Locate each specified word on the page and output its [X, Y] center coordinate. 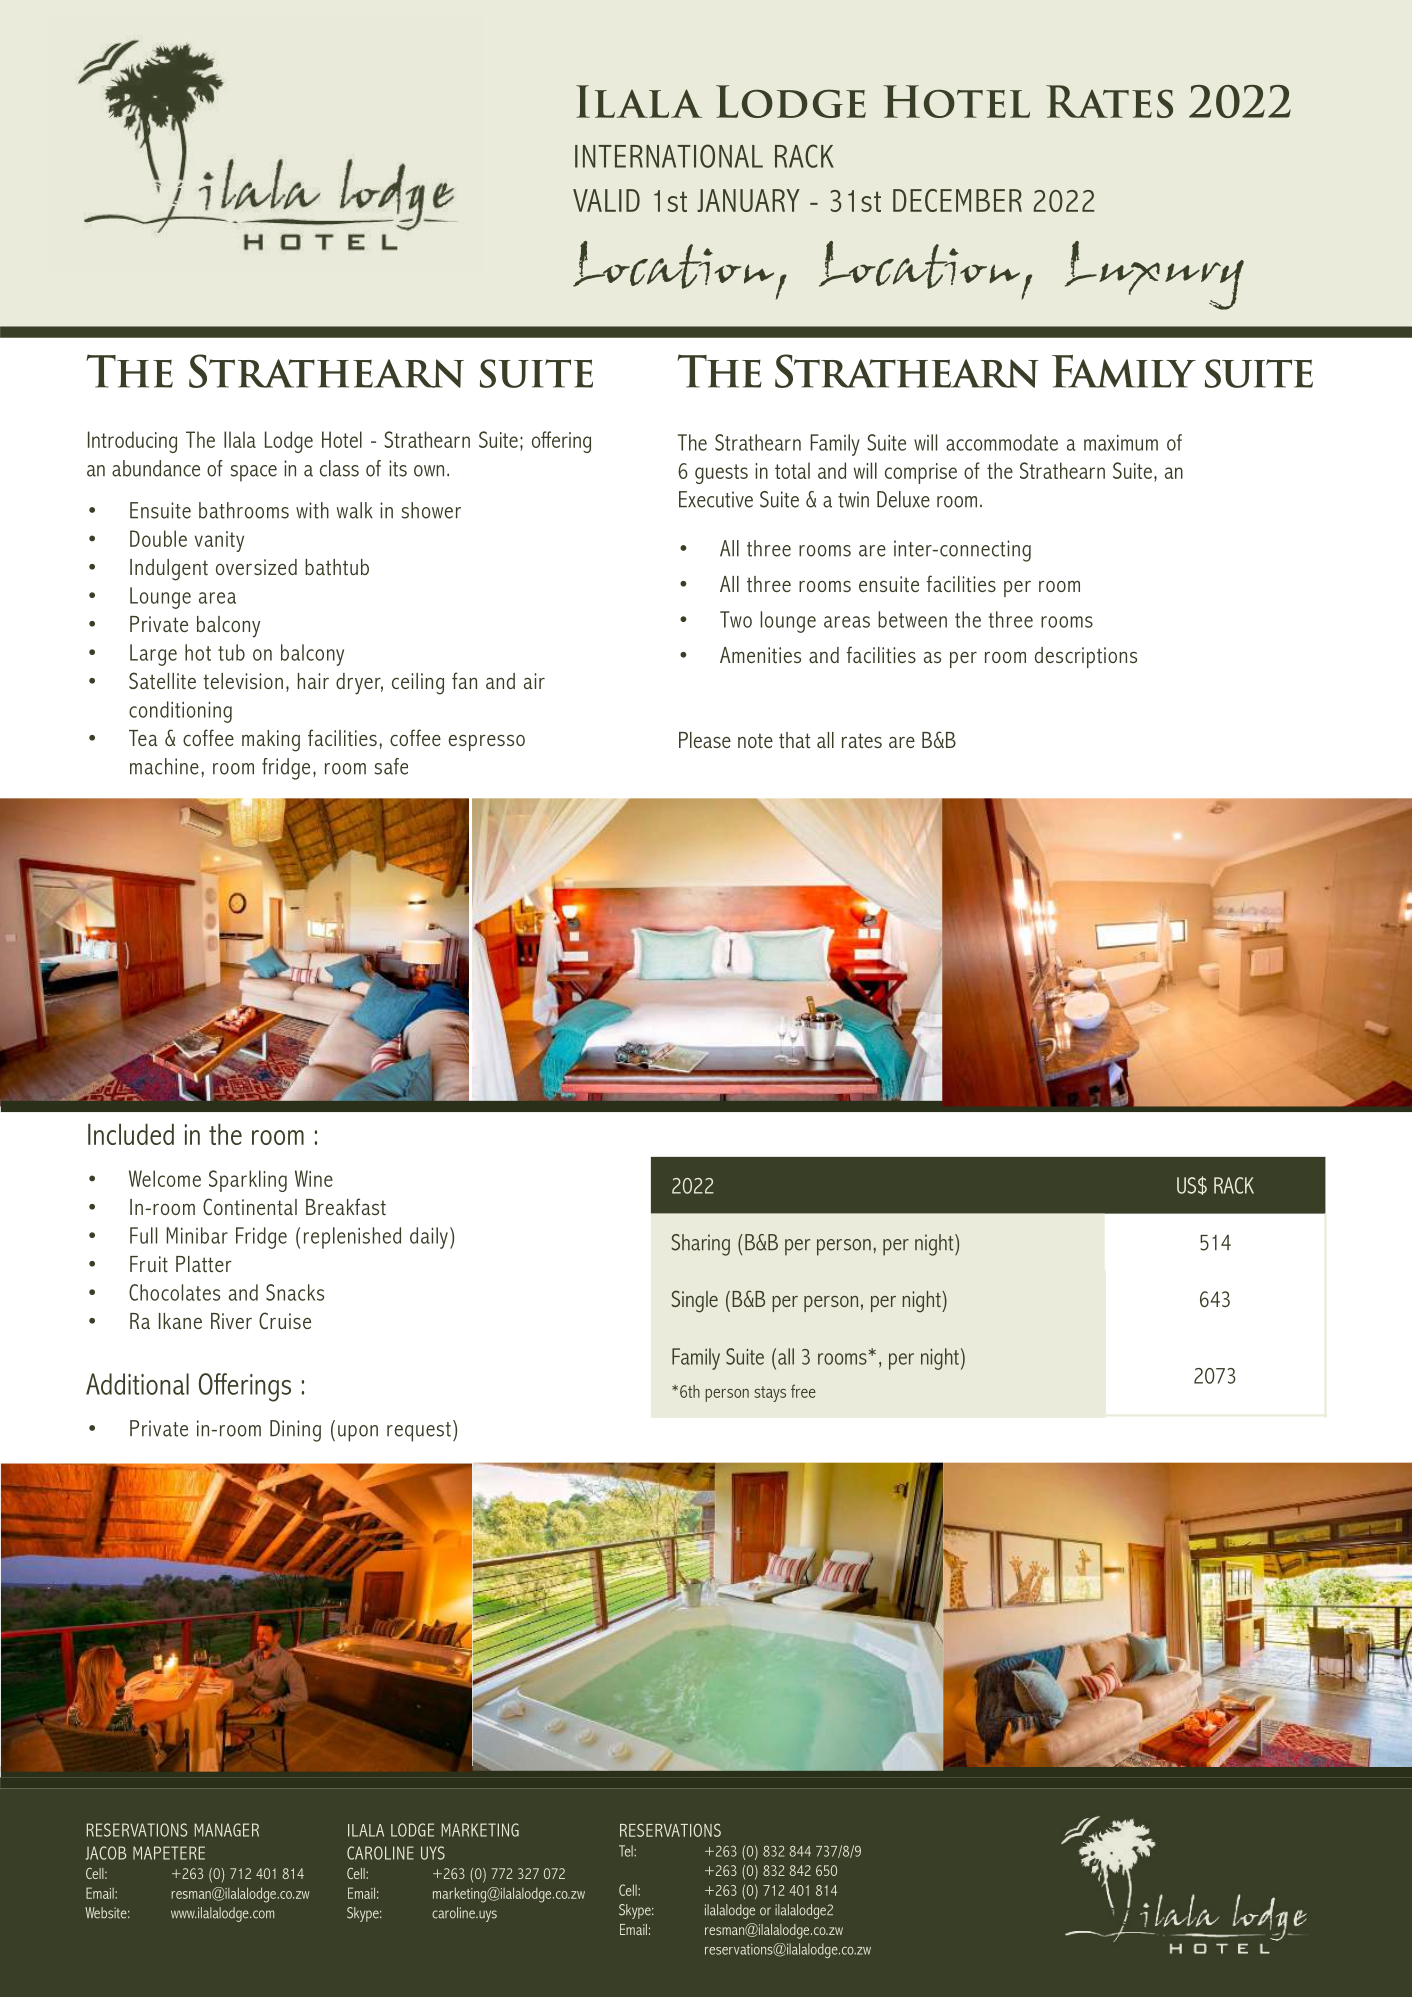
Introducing [132, 442]
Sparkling [248, 1181]
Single [695, 1301]
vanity [219, 541]
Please [705, 740]
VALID [606, 200]
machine [164, 766]
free [803, 1391]
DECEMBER [957, 200]
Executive [716, 499]
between [912, 619]
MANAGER [226, 1830]
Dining [295, 1431]
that [794, 740]
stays [770, 1394]
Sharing [701, 1245]
